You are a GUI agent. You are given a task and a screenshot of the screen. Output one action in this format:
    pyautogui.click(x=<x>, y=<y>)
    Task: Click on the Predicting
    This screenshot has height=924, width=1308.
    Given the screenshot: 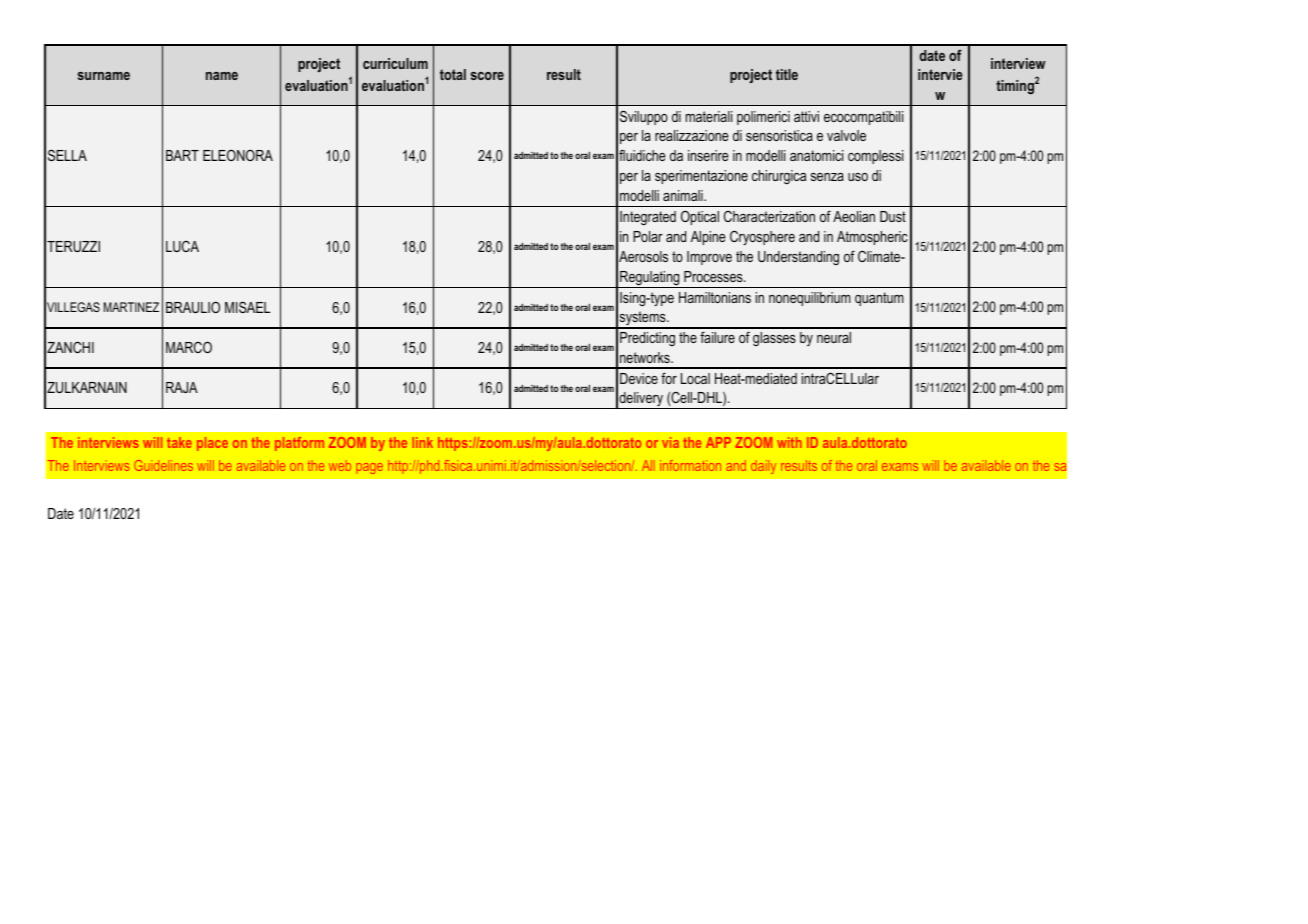 What is the action you would take?
    pyautogui.click(x=647, y=339)
